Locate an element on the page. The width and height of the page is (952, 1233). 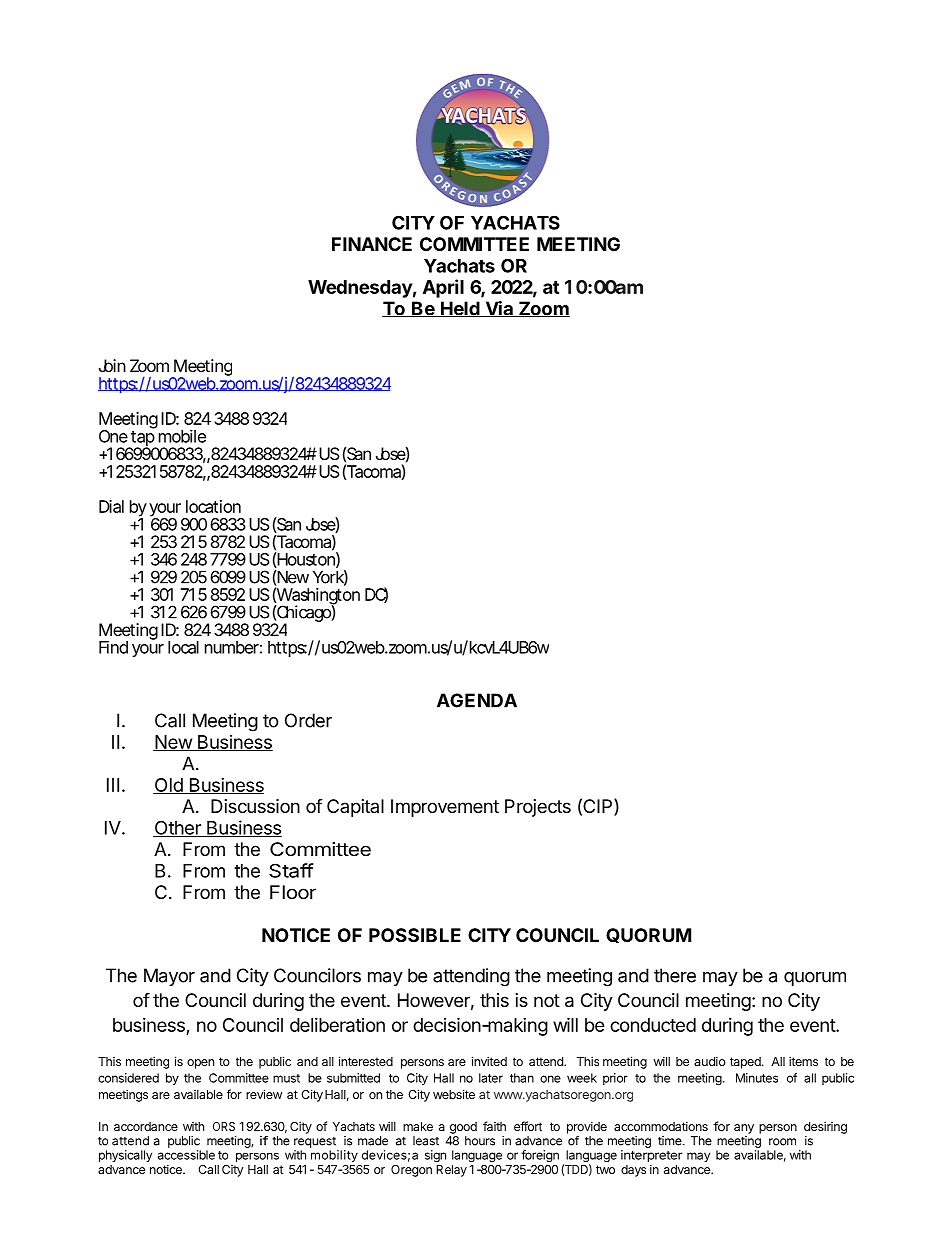
local is located at coordinates (183, 647).
